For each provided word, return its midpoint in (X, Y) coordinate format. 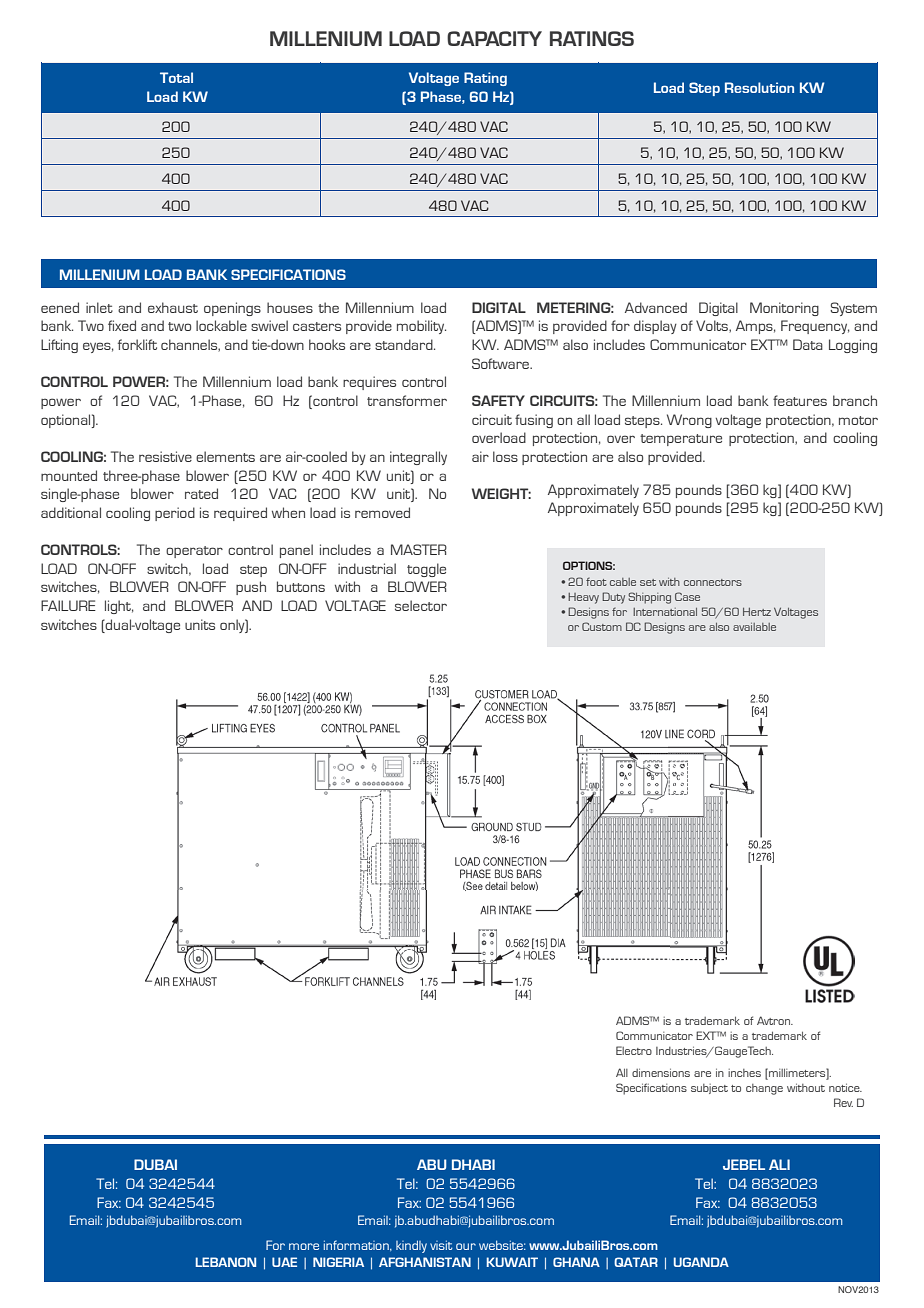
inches (744, 1073)
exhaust (173, 307)
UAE (284, 1262)
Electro (634, 1050)
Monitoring (784, 309)
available (754, 627)
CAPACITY (494, 38)
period (175, 514)
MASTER (419, 549)
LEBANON (226, 1262)
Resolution (759, 87)
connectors (713, 582)
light (119, 607)
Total (176, 77)
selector (421, 605)
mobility (421, 327)
